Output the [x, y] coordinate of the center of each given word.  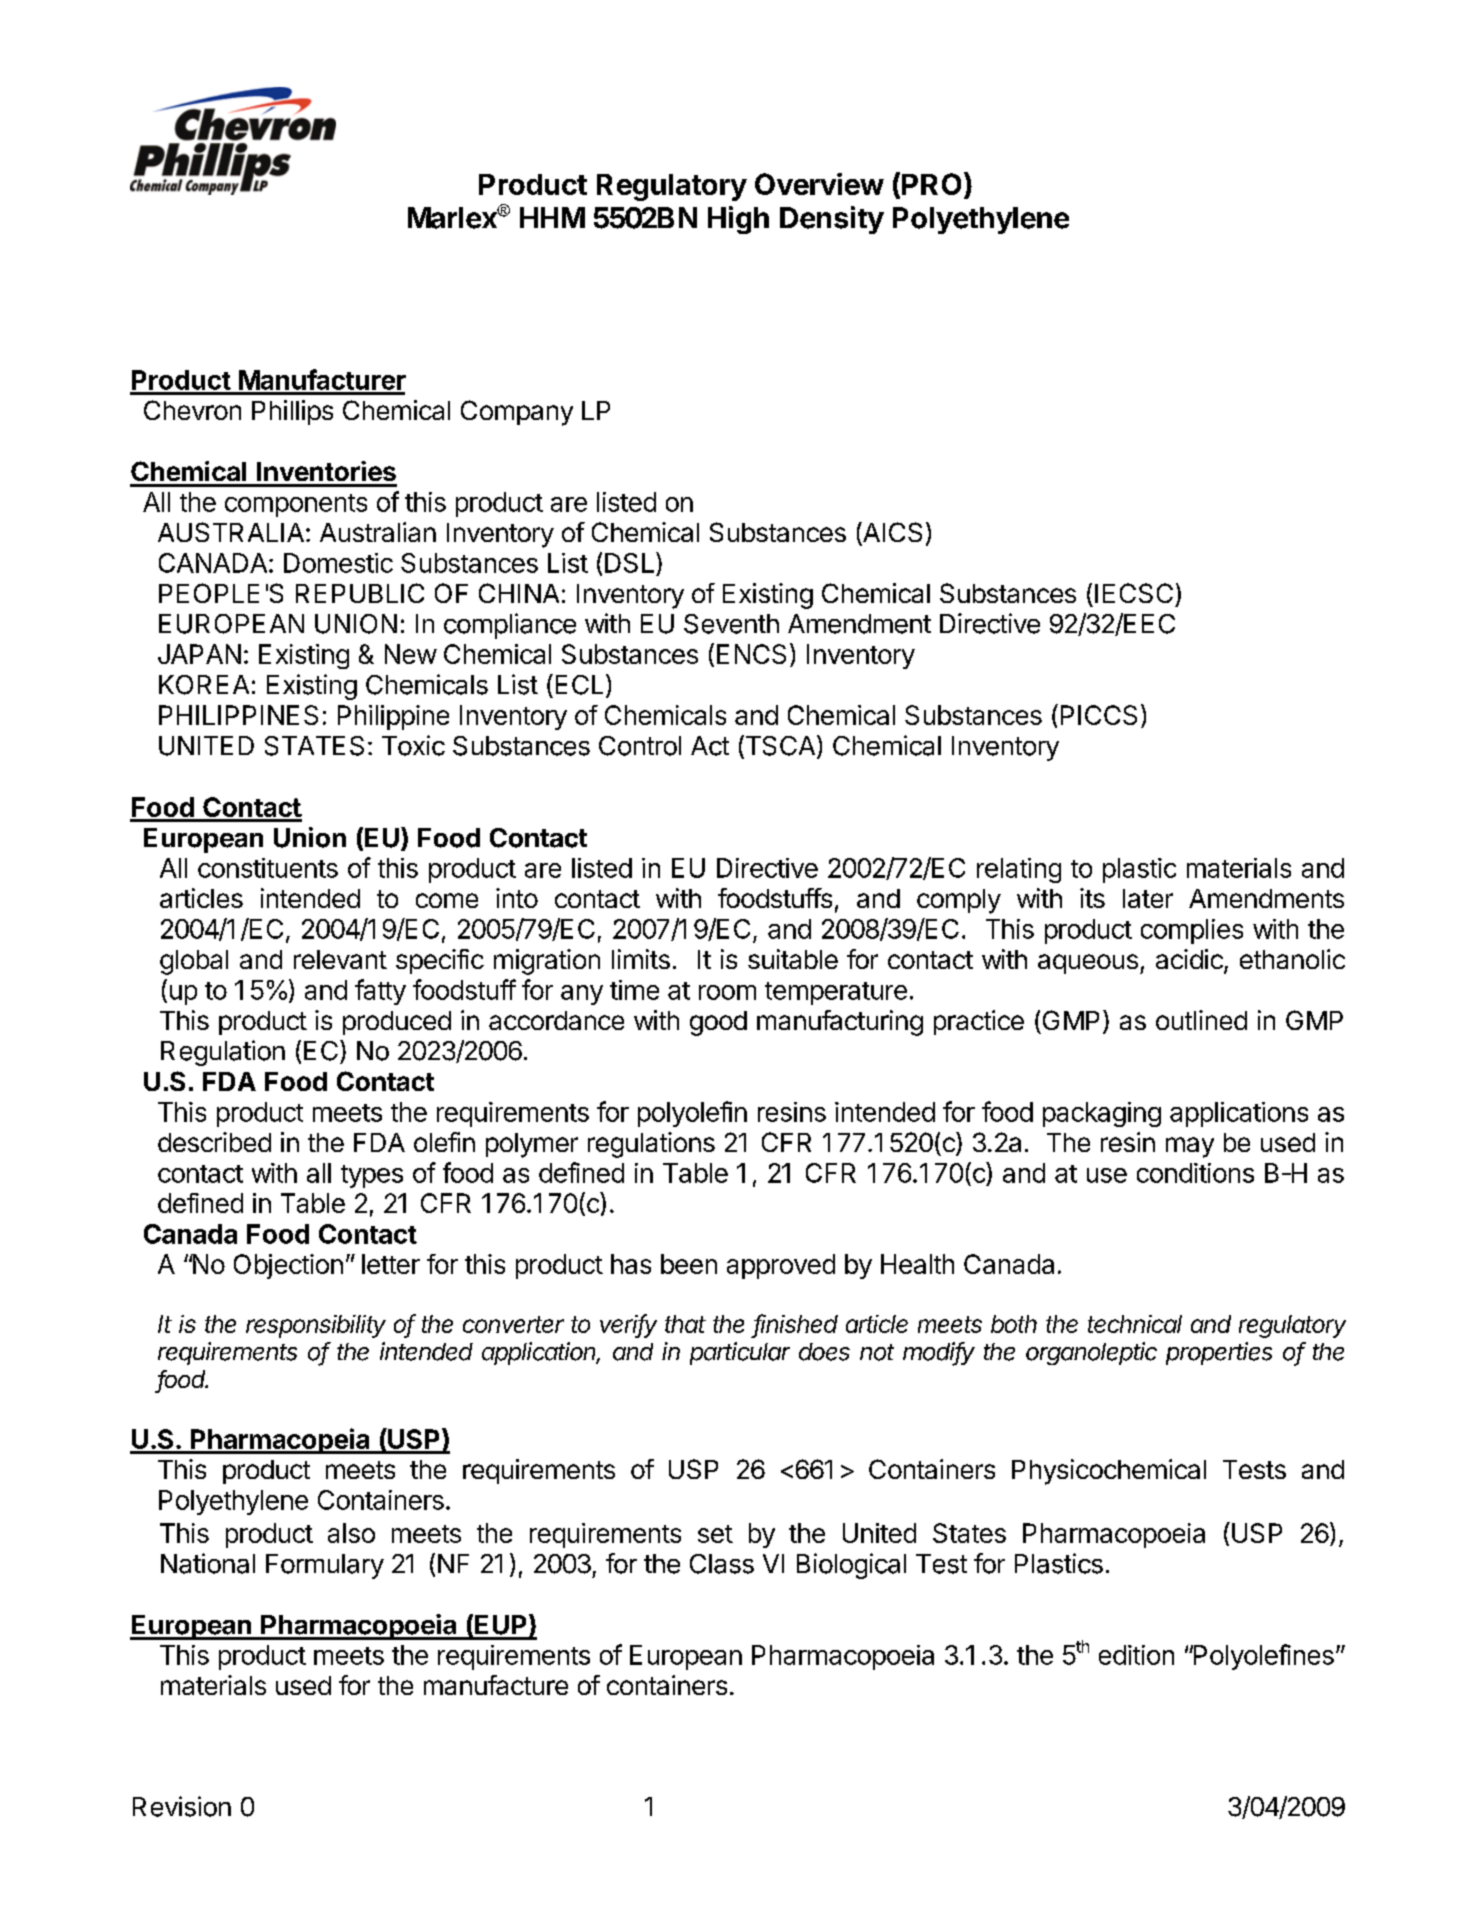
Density [832, 220]
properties [1219, 1353]
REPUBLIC [360, 593]
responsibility [316, 1326]
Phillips [292, 412]
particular [740, 1353]
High [738, 220]
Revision [182, 1806]
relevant [340, 959]
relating [1019, 870]
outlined [1201, 1020]
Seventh [731, 624]
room [727, 992]
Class [722, 1564]
